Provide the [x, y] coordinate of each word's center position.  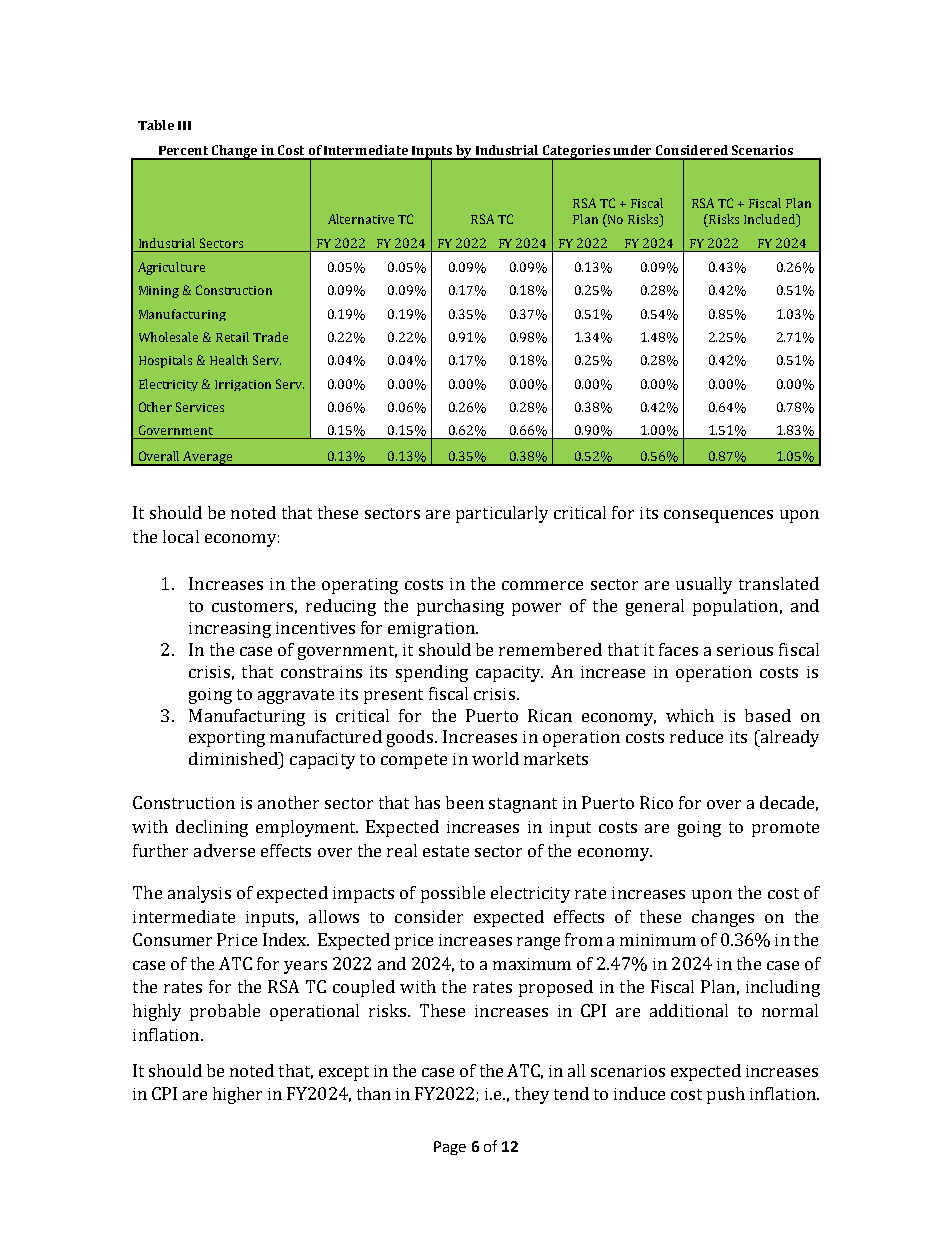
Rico [656, 802]
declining [212, 828]
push [726, 1095]
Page [450, 1148]
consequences [718, 516]
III [184, 125]
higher [237, 1095]
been [465, 802]
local [181, 536]
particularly [502, 514]
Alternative [361, 219]
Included [771, 220]
